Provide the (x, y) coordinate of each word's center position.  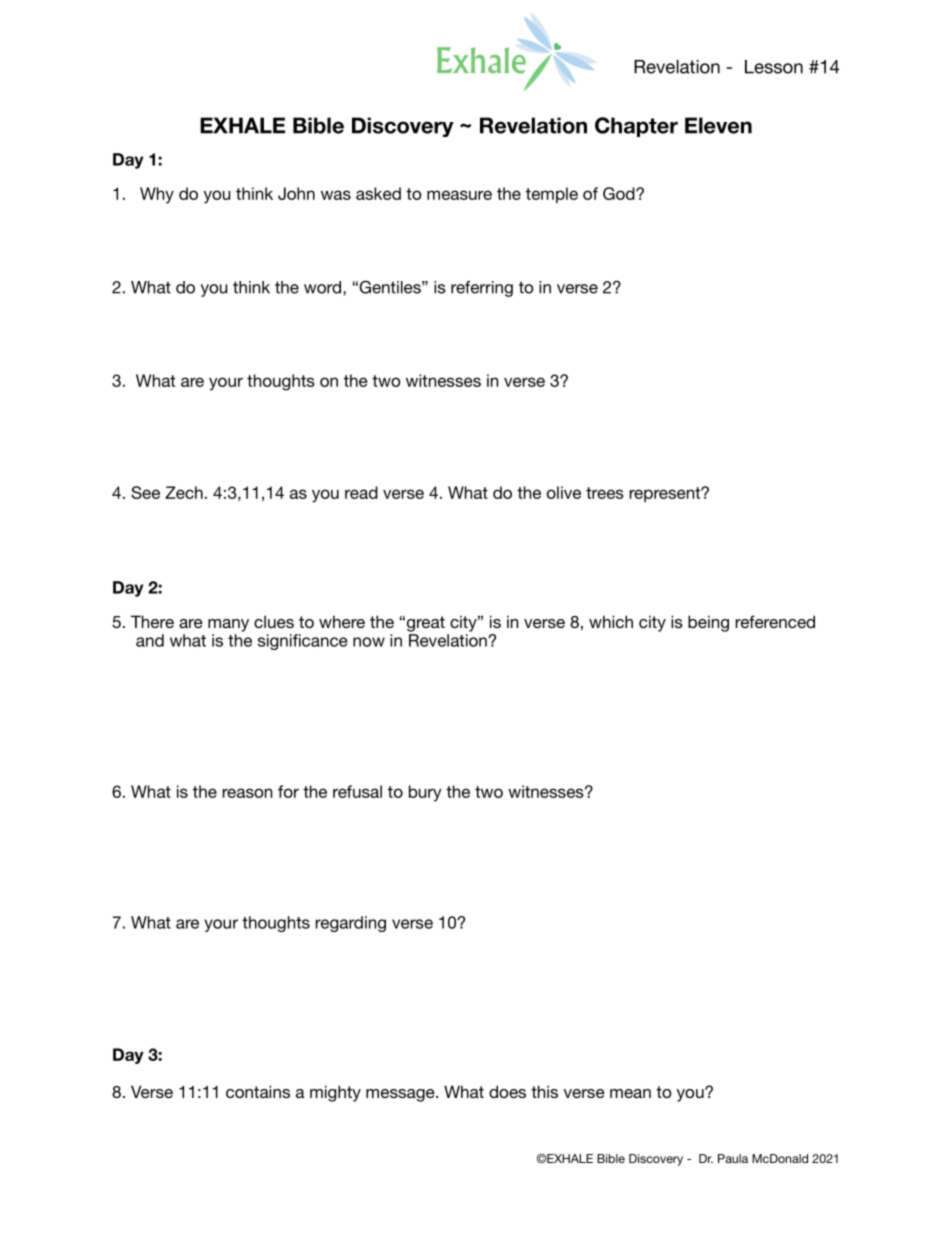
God (620, 193)
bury (425, 793)
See (145, 492)
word (322, 287)
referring (482, 289)
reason (247, 793)
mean (630, 1093)
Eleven (718, 125)
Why (157, 195)
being (708, 623)
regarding (350, 924)
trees (605, 493)
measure (459, 195)
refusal (357, 791)
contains (258, 1091)
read (361, 492)
